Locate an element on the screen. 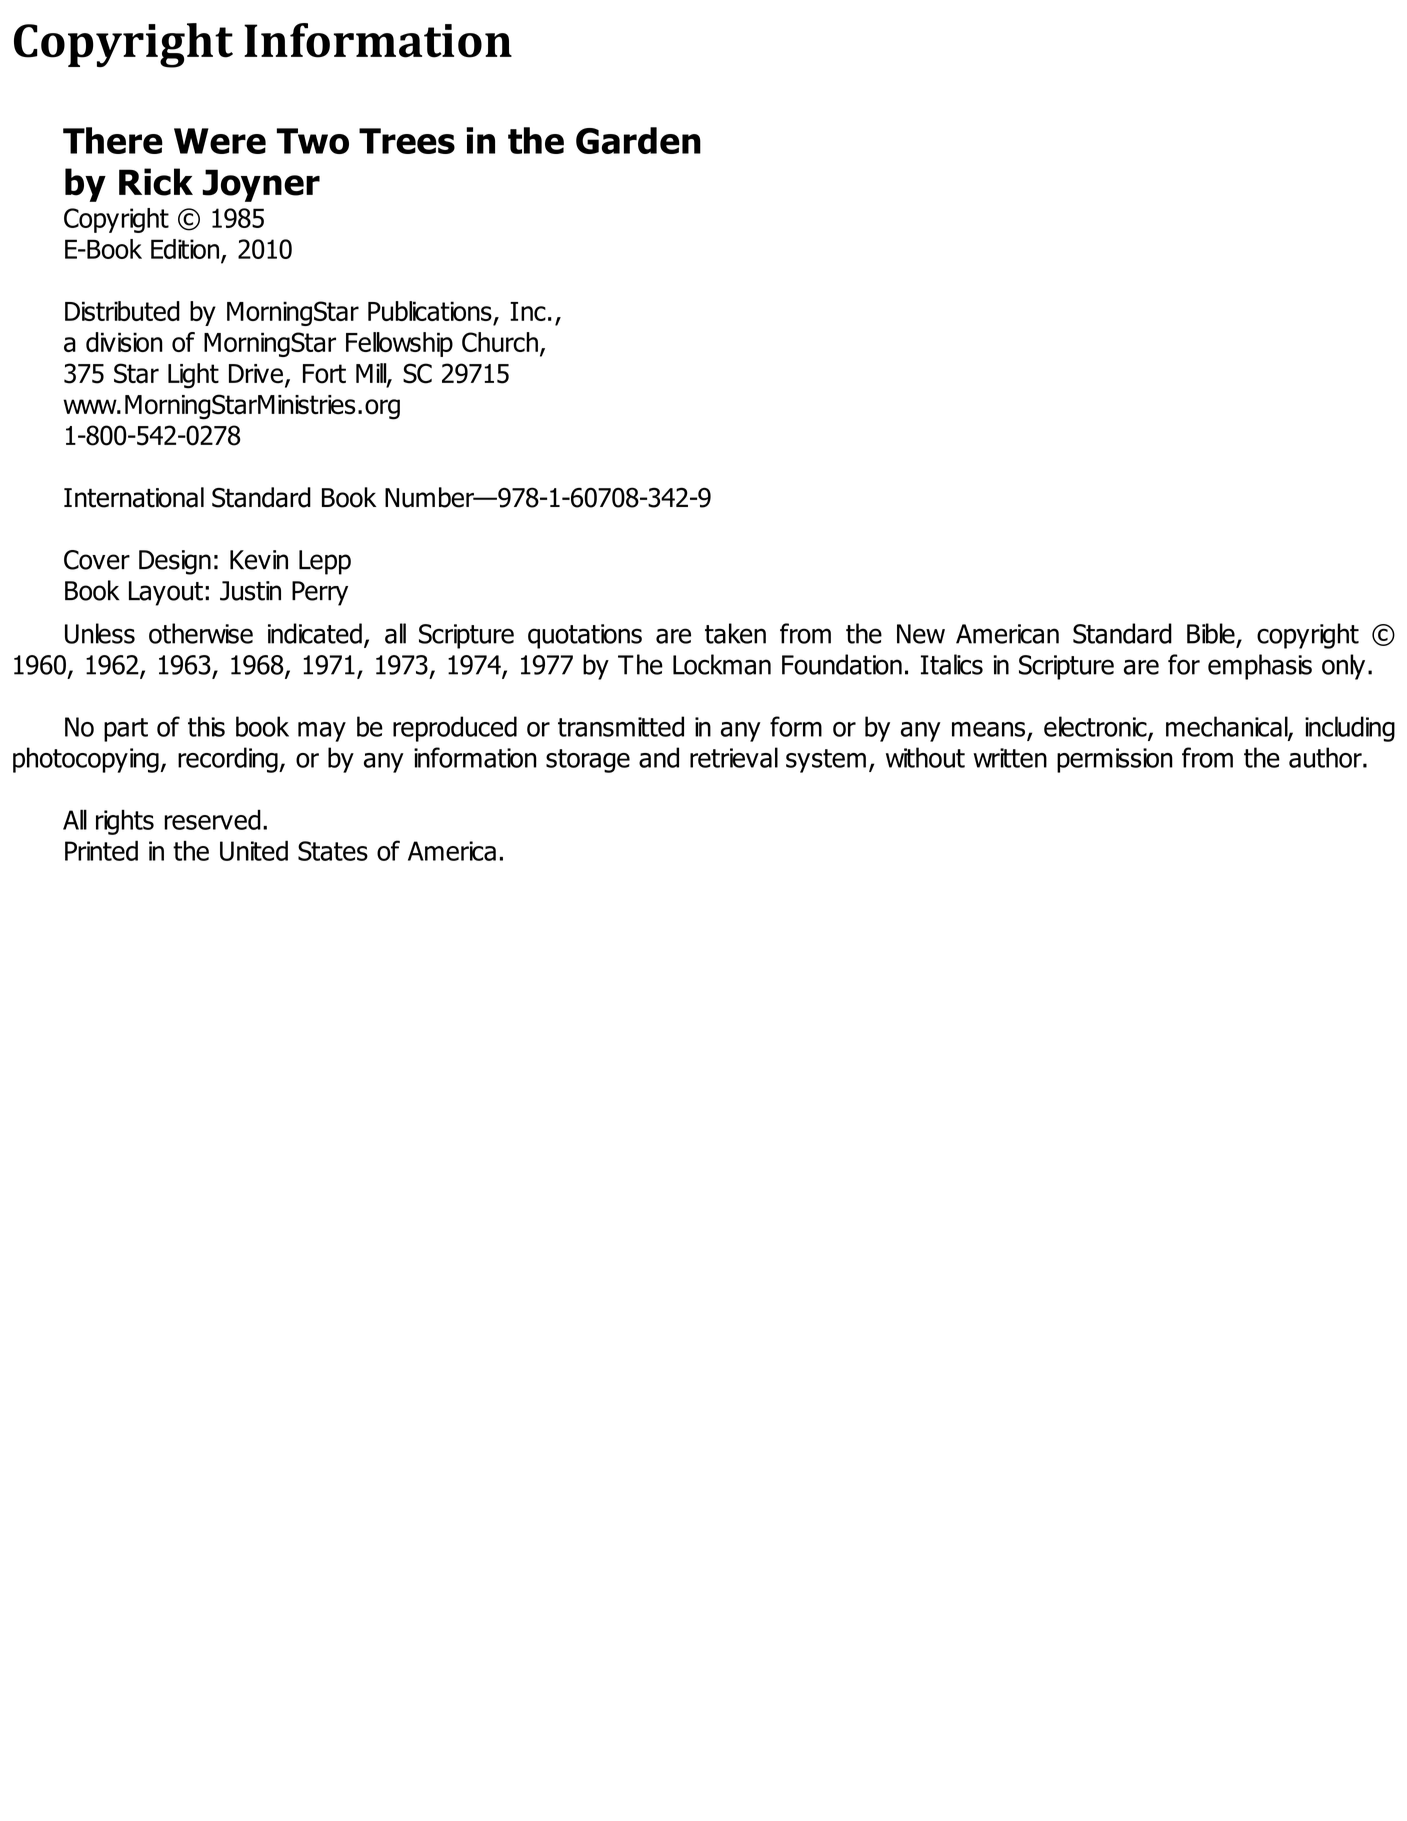  International is located at coordinates (134, 497).
